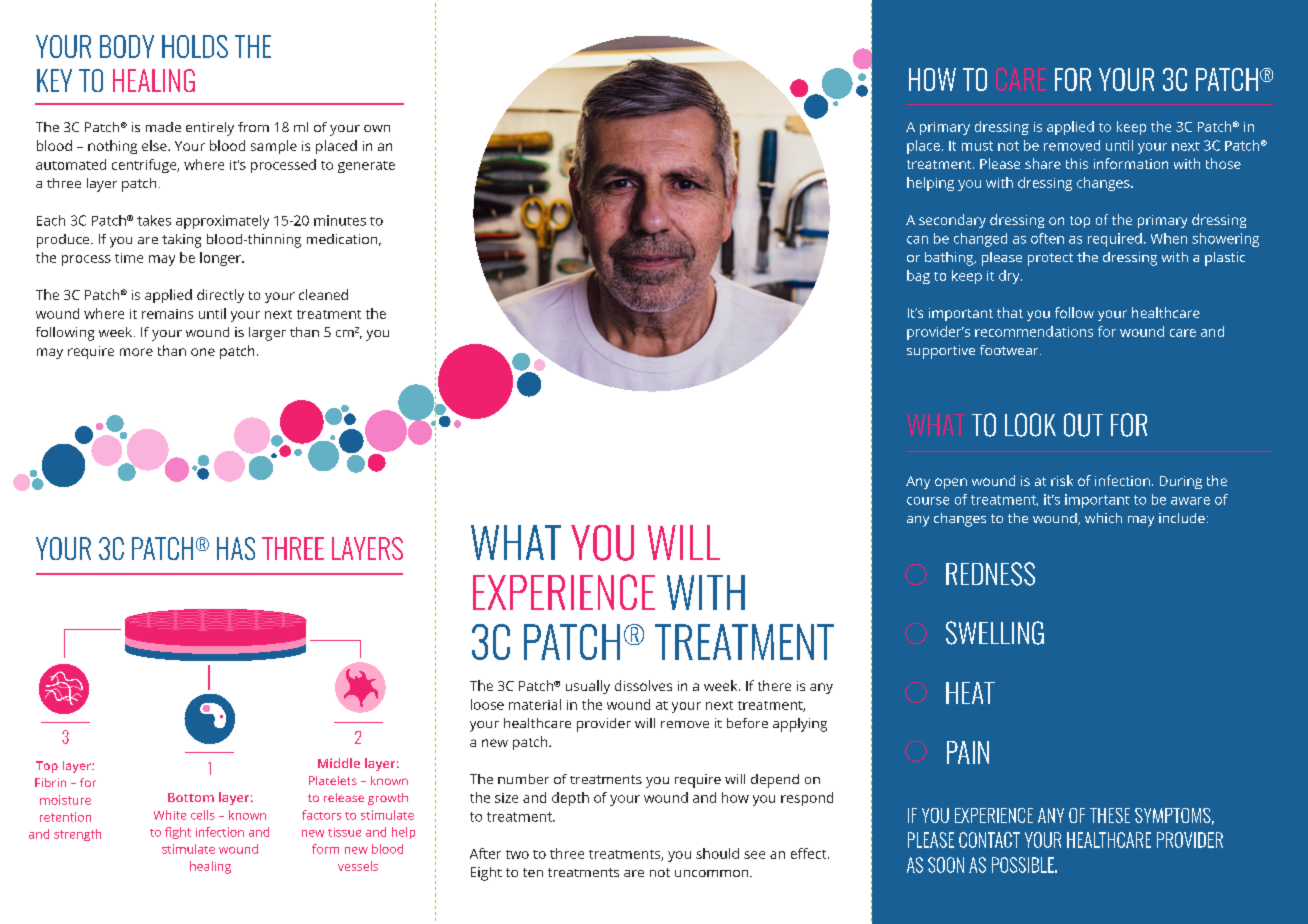  I want to click on must, so click(977, 146).
